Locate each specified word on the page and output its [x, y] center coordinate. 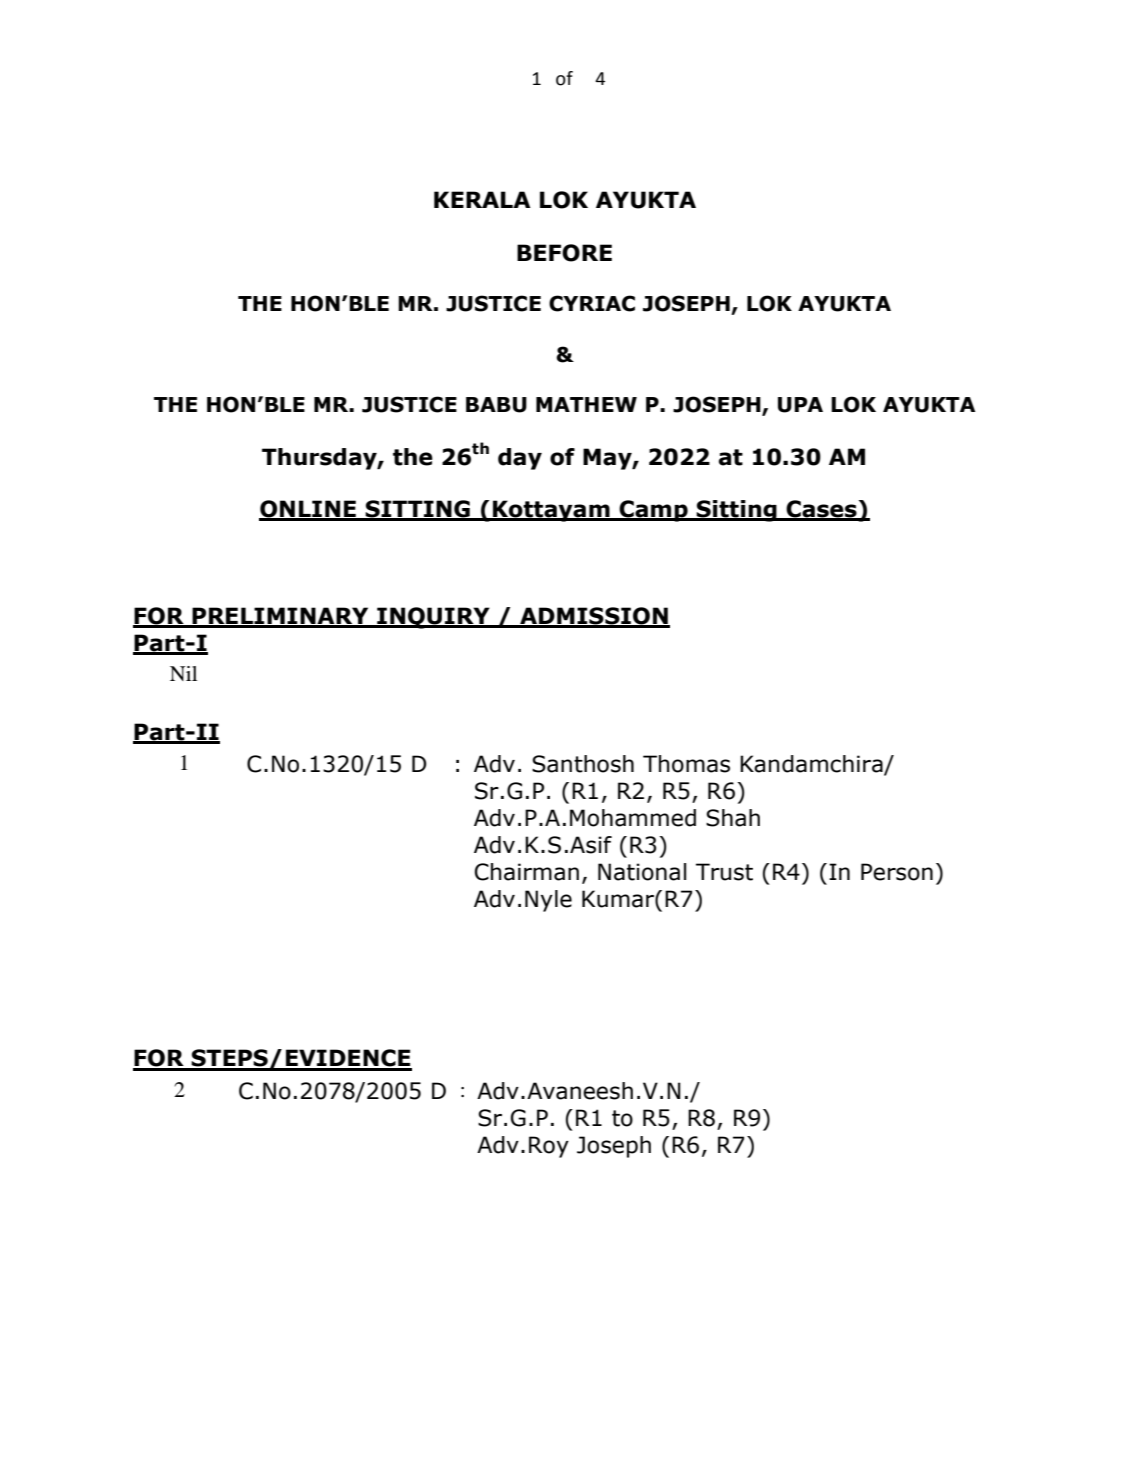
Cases [821, 510]
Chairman [526, 872]
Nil [183, 673]
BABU [496, 405]
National [642, 872]
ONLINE [308, 510]
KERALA [482, 199]
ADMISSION [594, 617]
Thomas [686, 764]
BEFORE [564, 253]
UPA [800, 405]
